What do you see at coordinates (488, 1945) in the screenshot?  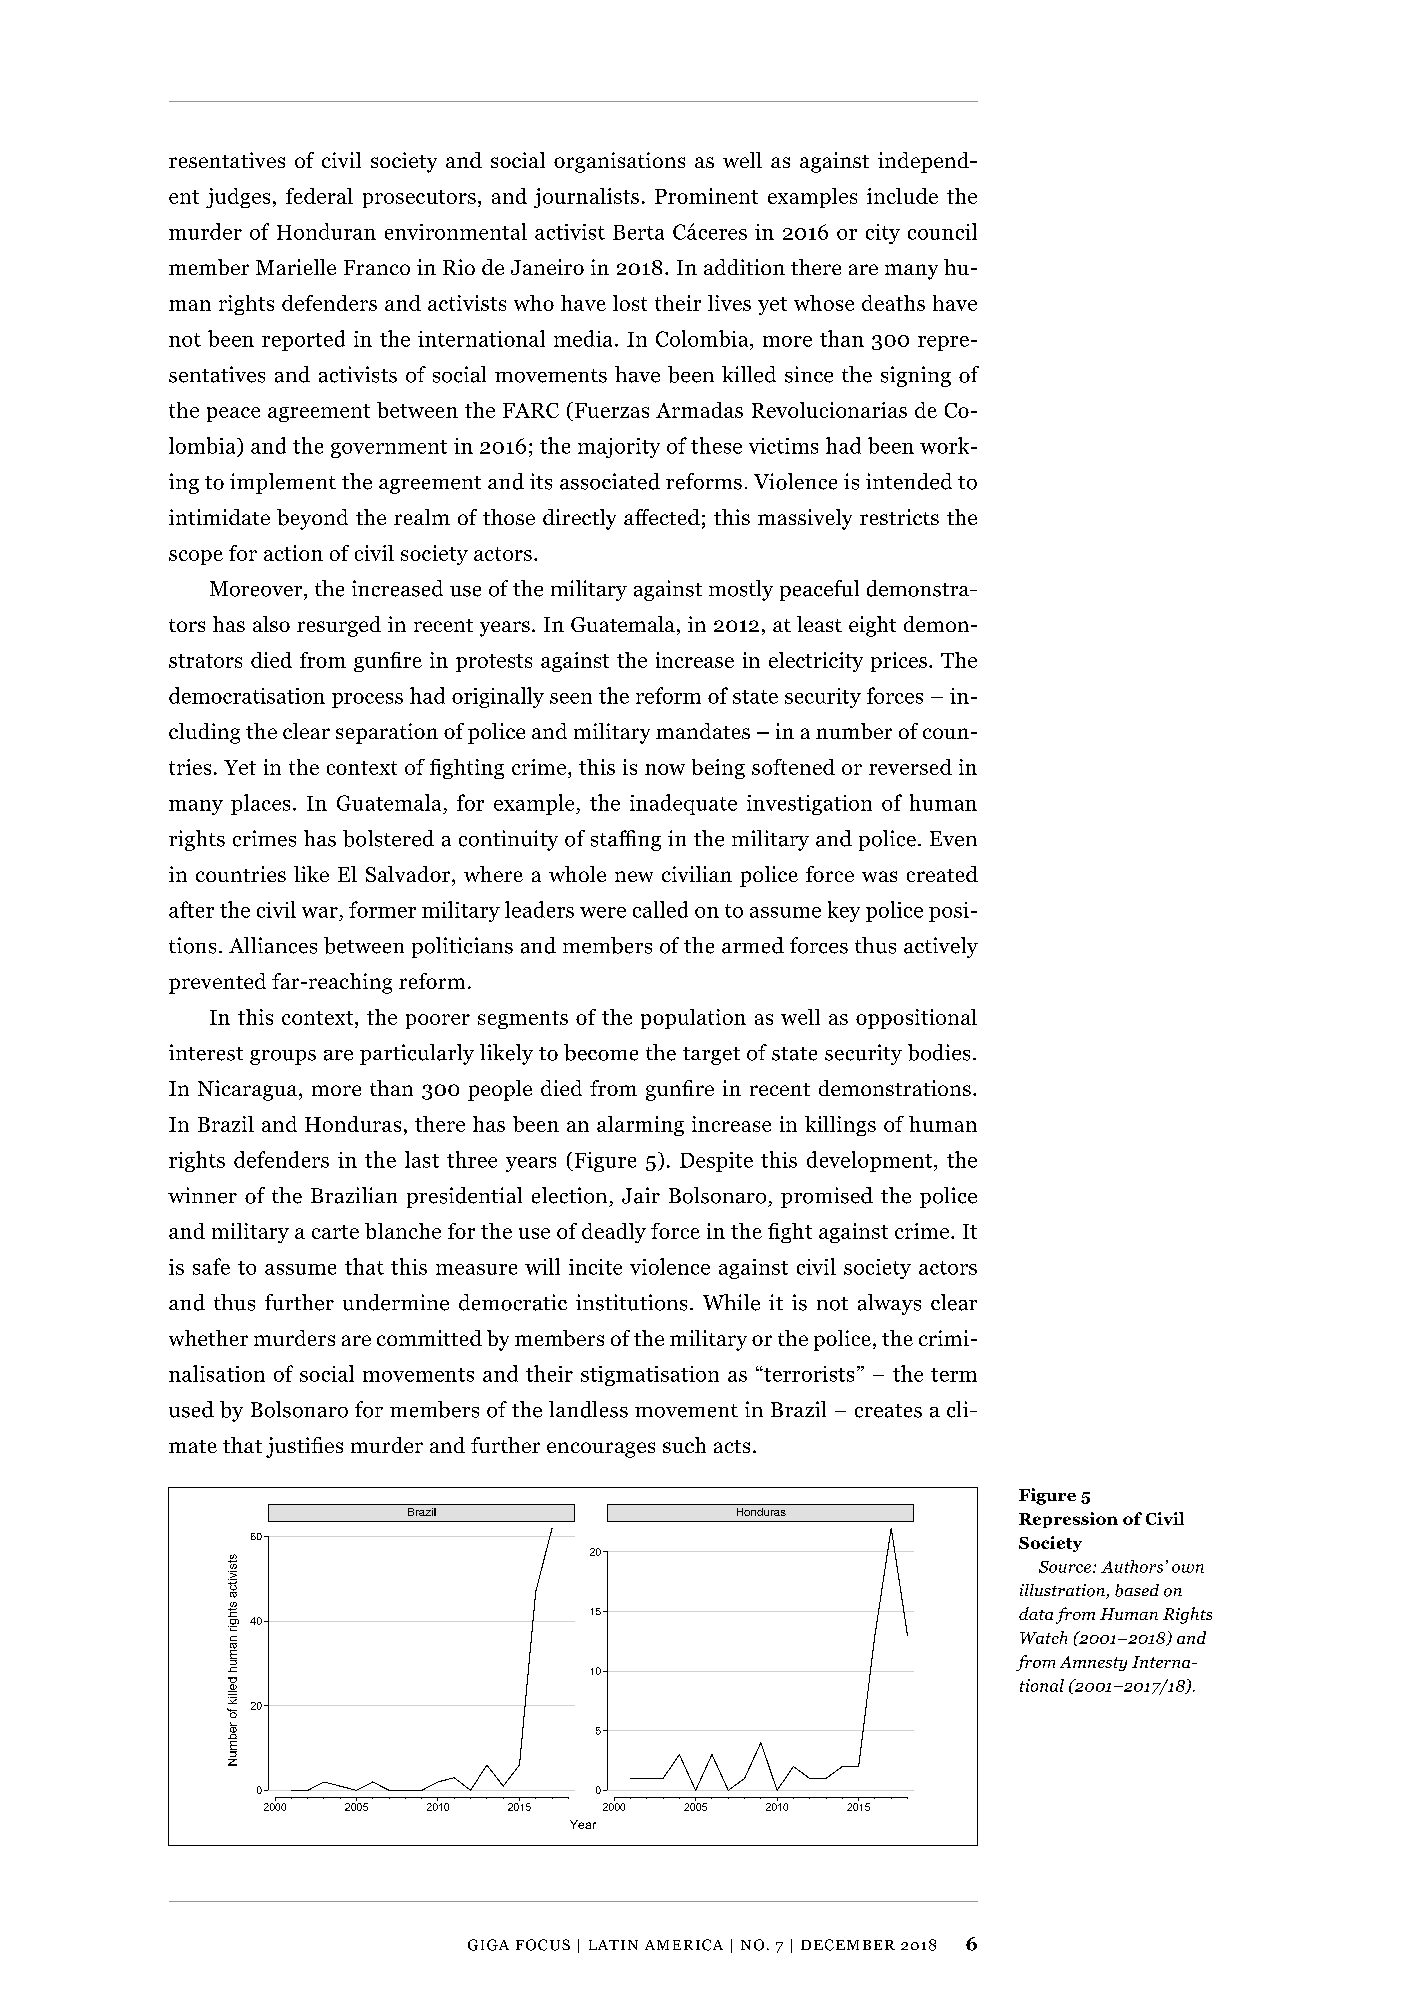 I see `GIGA` at bounding box center [488, 1945].
